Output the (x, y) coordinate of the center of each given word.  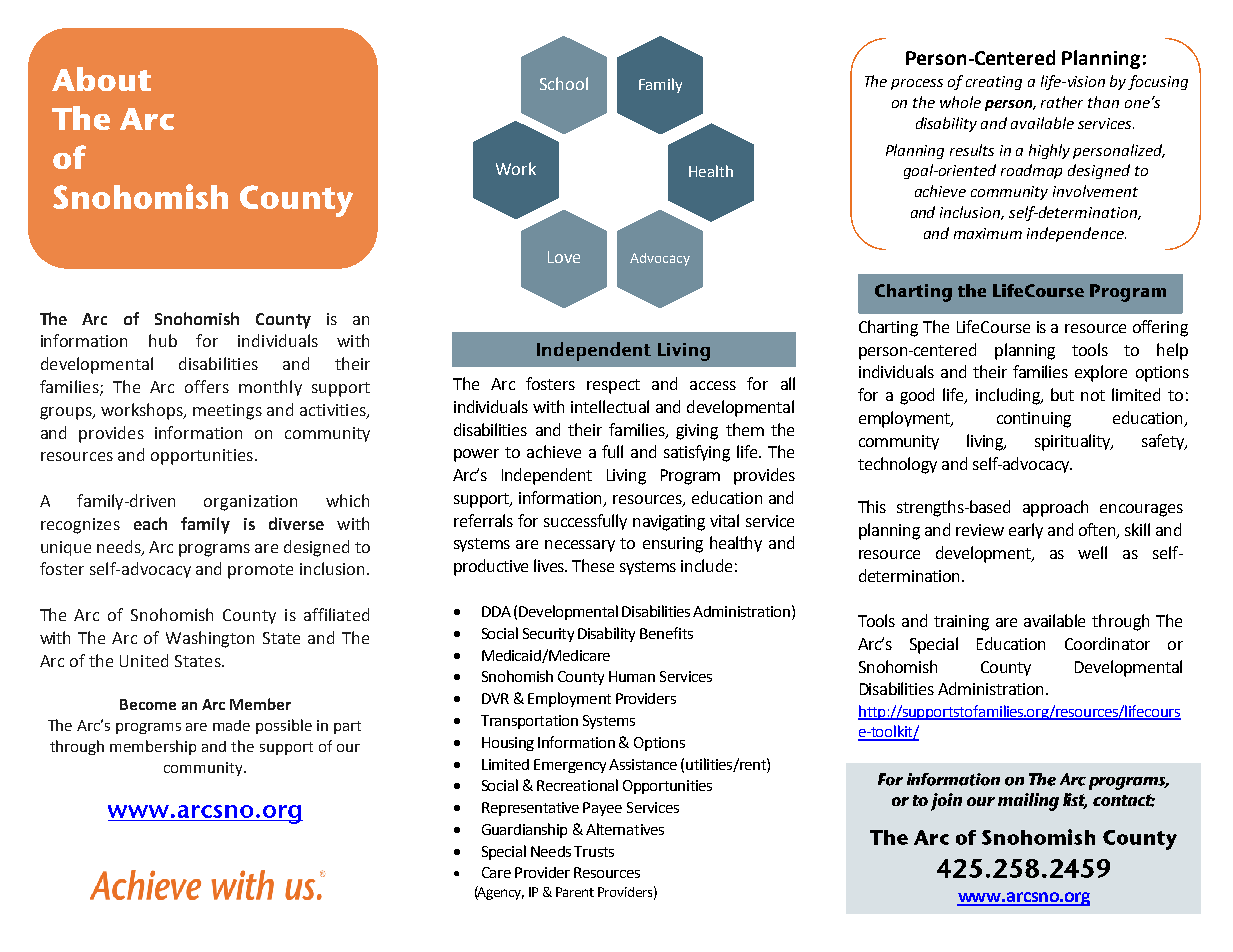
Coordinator (1107, 643)
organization (250, 503)
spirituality (1074, 442)
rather (1062, 102)
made (231, 725)
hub (163, 340)
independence (1076, 234)
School (564, 83)
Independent (547, 476)
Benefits (666, 633)
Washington (210, 639)
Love (564, 257)
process (917, 84)
